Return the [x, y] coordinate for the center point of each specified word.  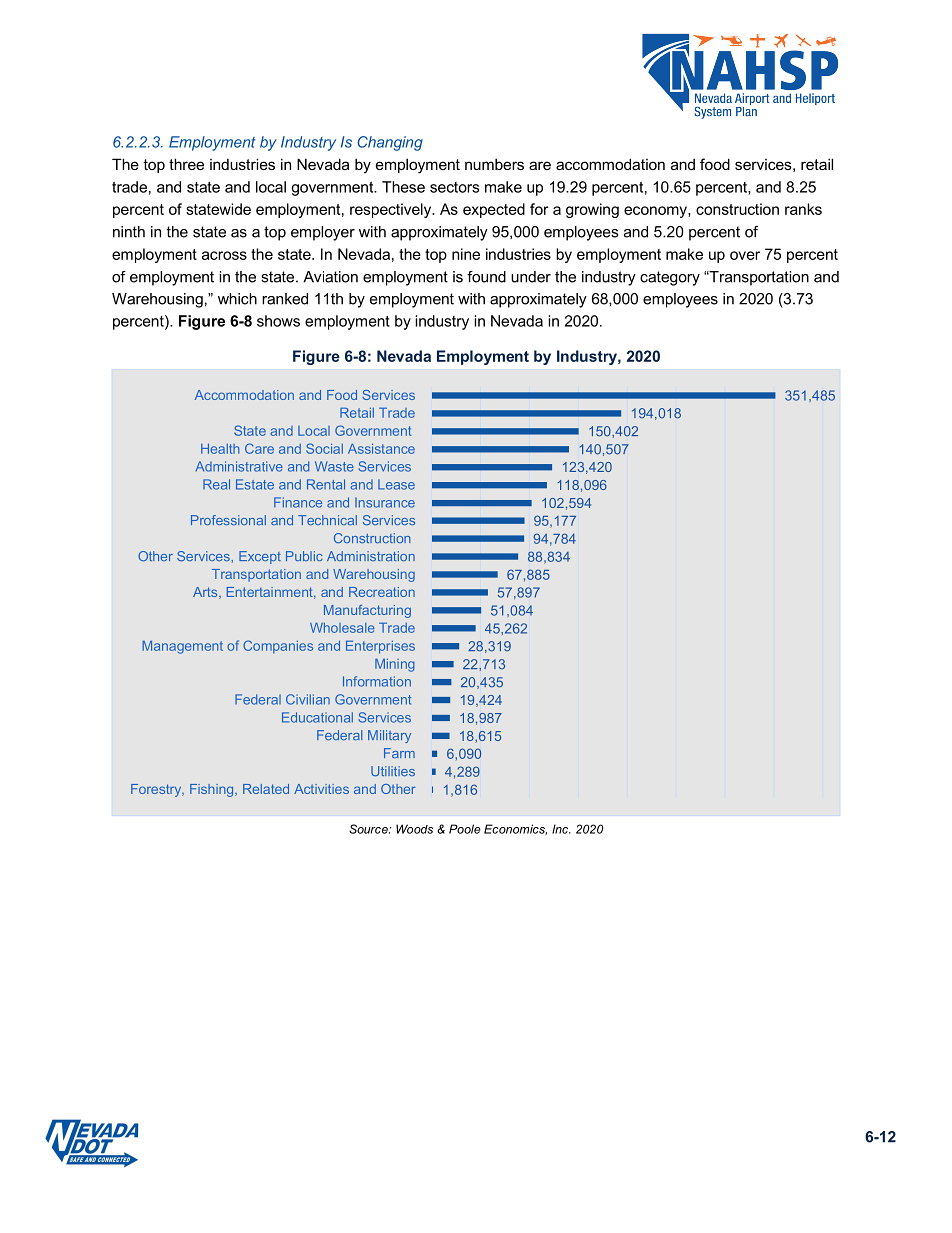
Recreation [382, 592]
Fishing [213, 790]
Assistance [381, 448]
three [186, 164]
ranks [803, 209]
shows [278, 321]
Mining [395, 665]
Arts [206, 593]
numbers [494, 164]
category [670, 278]
